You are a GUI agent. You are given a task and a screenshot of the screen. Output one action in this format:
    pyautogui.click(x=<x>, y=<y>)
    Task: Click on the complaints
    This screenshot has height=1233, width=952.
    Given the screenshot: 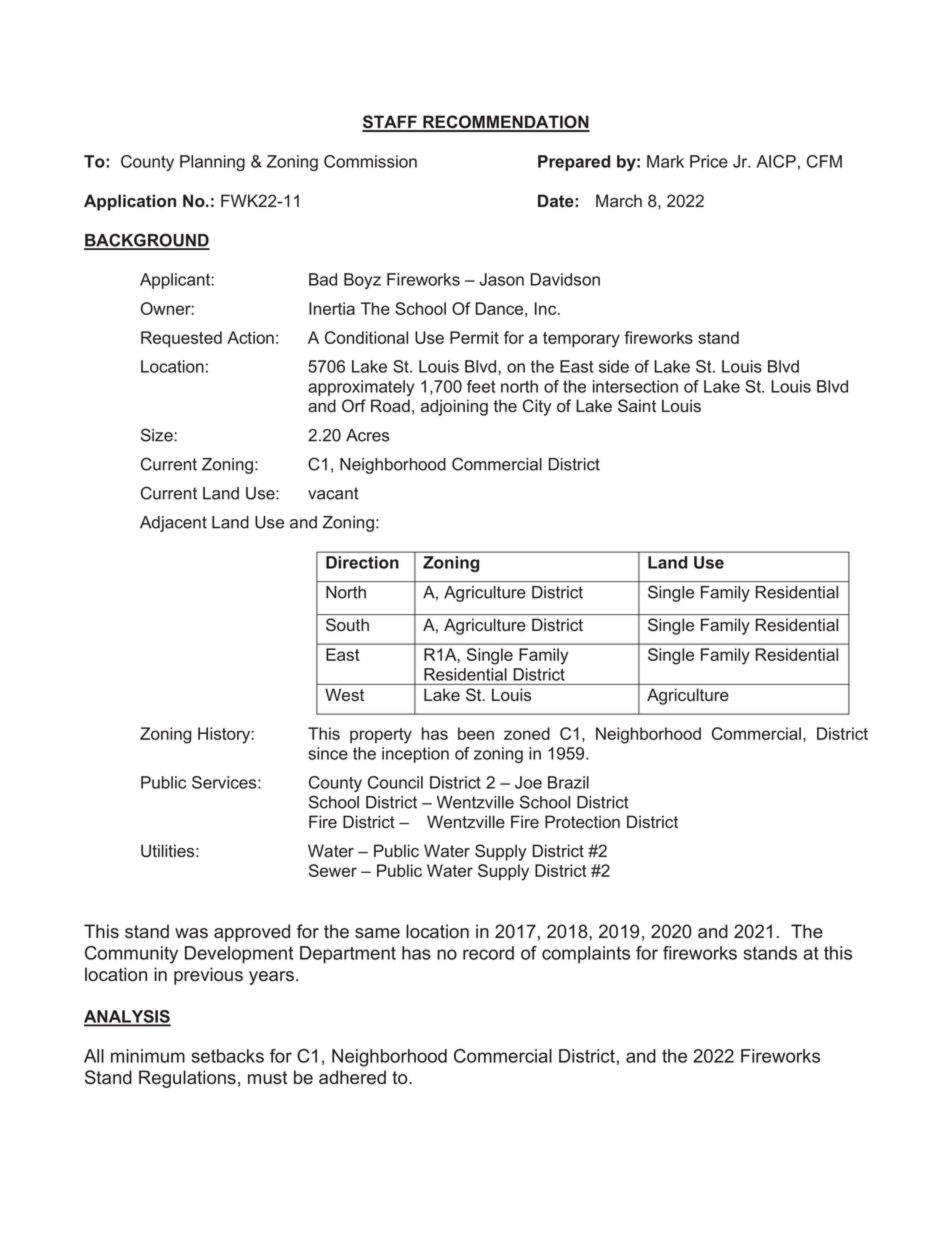 What is the action you would take?
    pyautogui.click(x=586, y=954)
